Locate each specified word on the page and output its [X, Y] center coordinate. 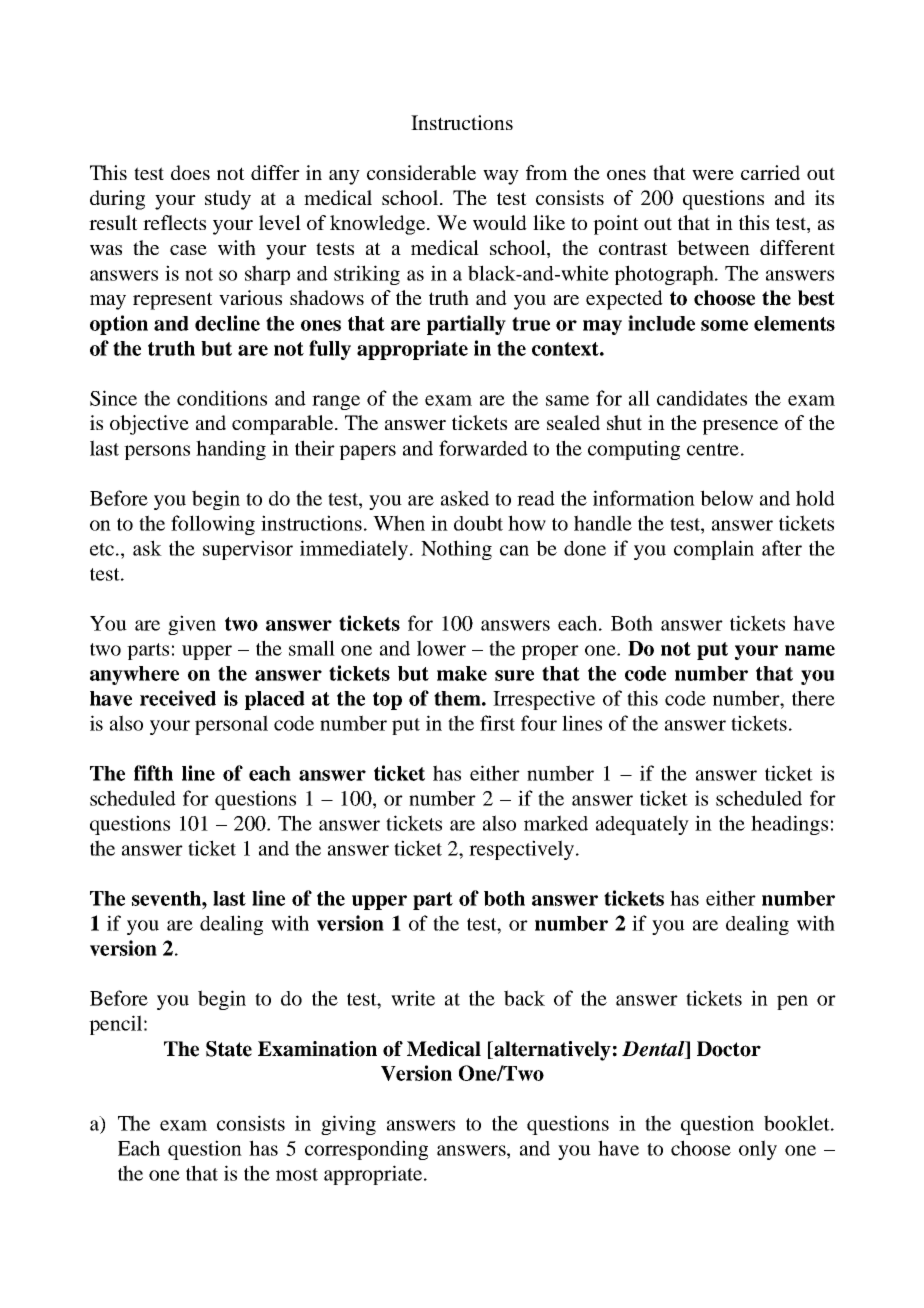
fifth [153, 773]
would [500, 222]
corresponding [366, 1150]
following [213, 525]
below [726, 498]
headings [789, 825]
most [297, 1174]
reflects [174, 222]
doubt [478, 523]
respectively [523, 850]
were [713, 175]
